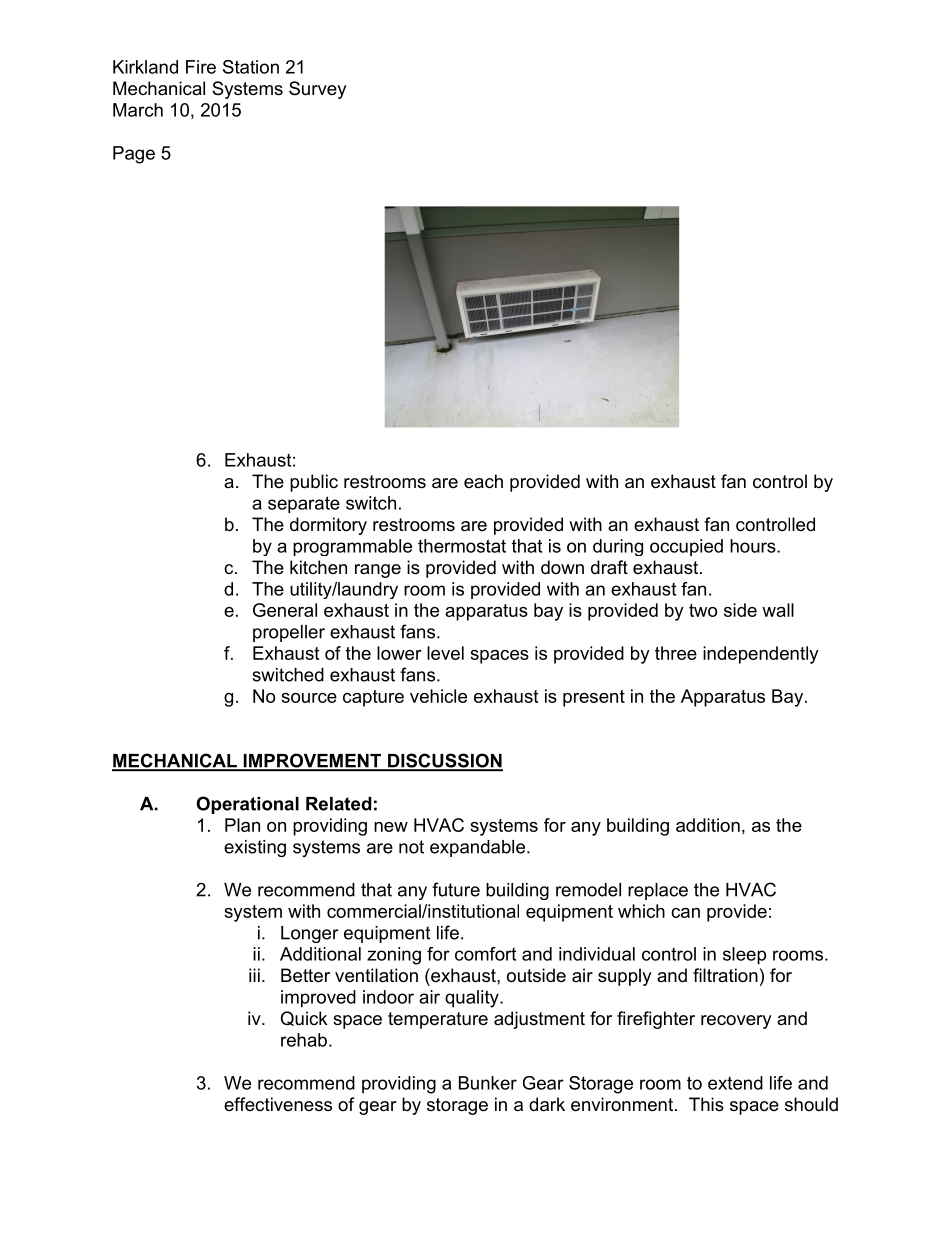  Describe the element at coordinates (251, 67) in the document. I see `Station` at that location.
